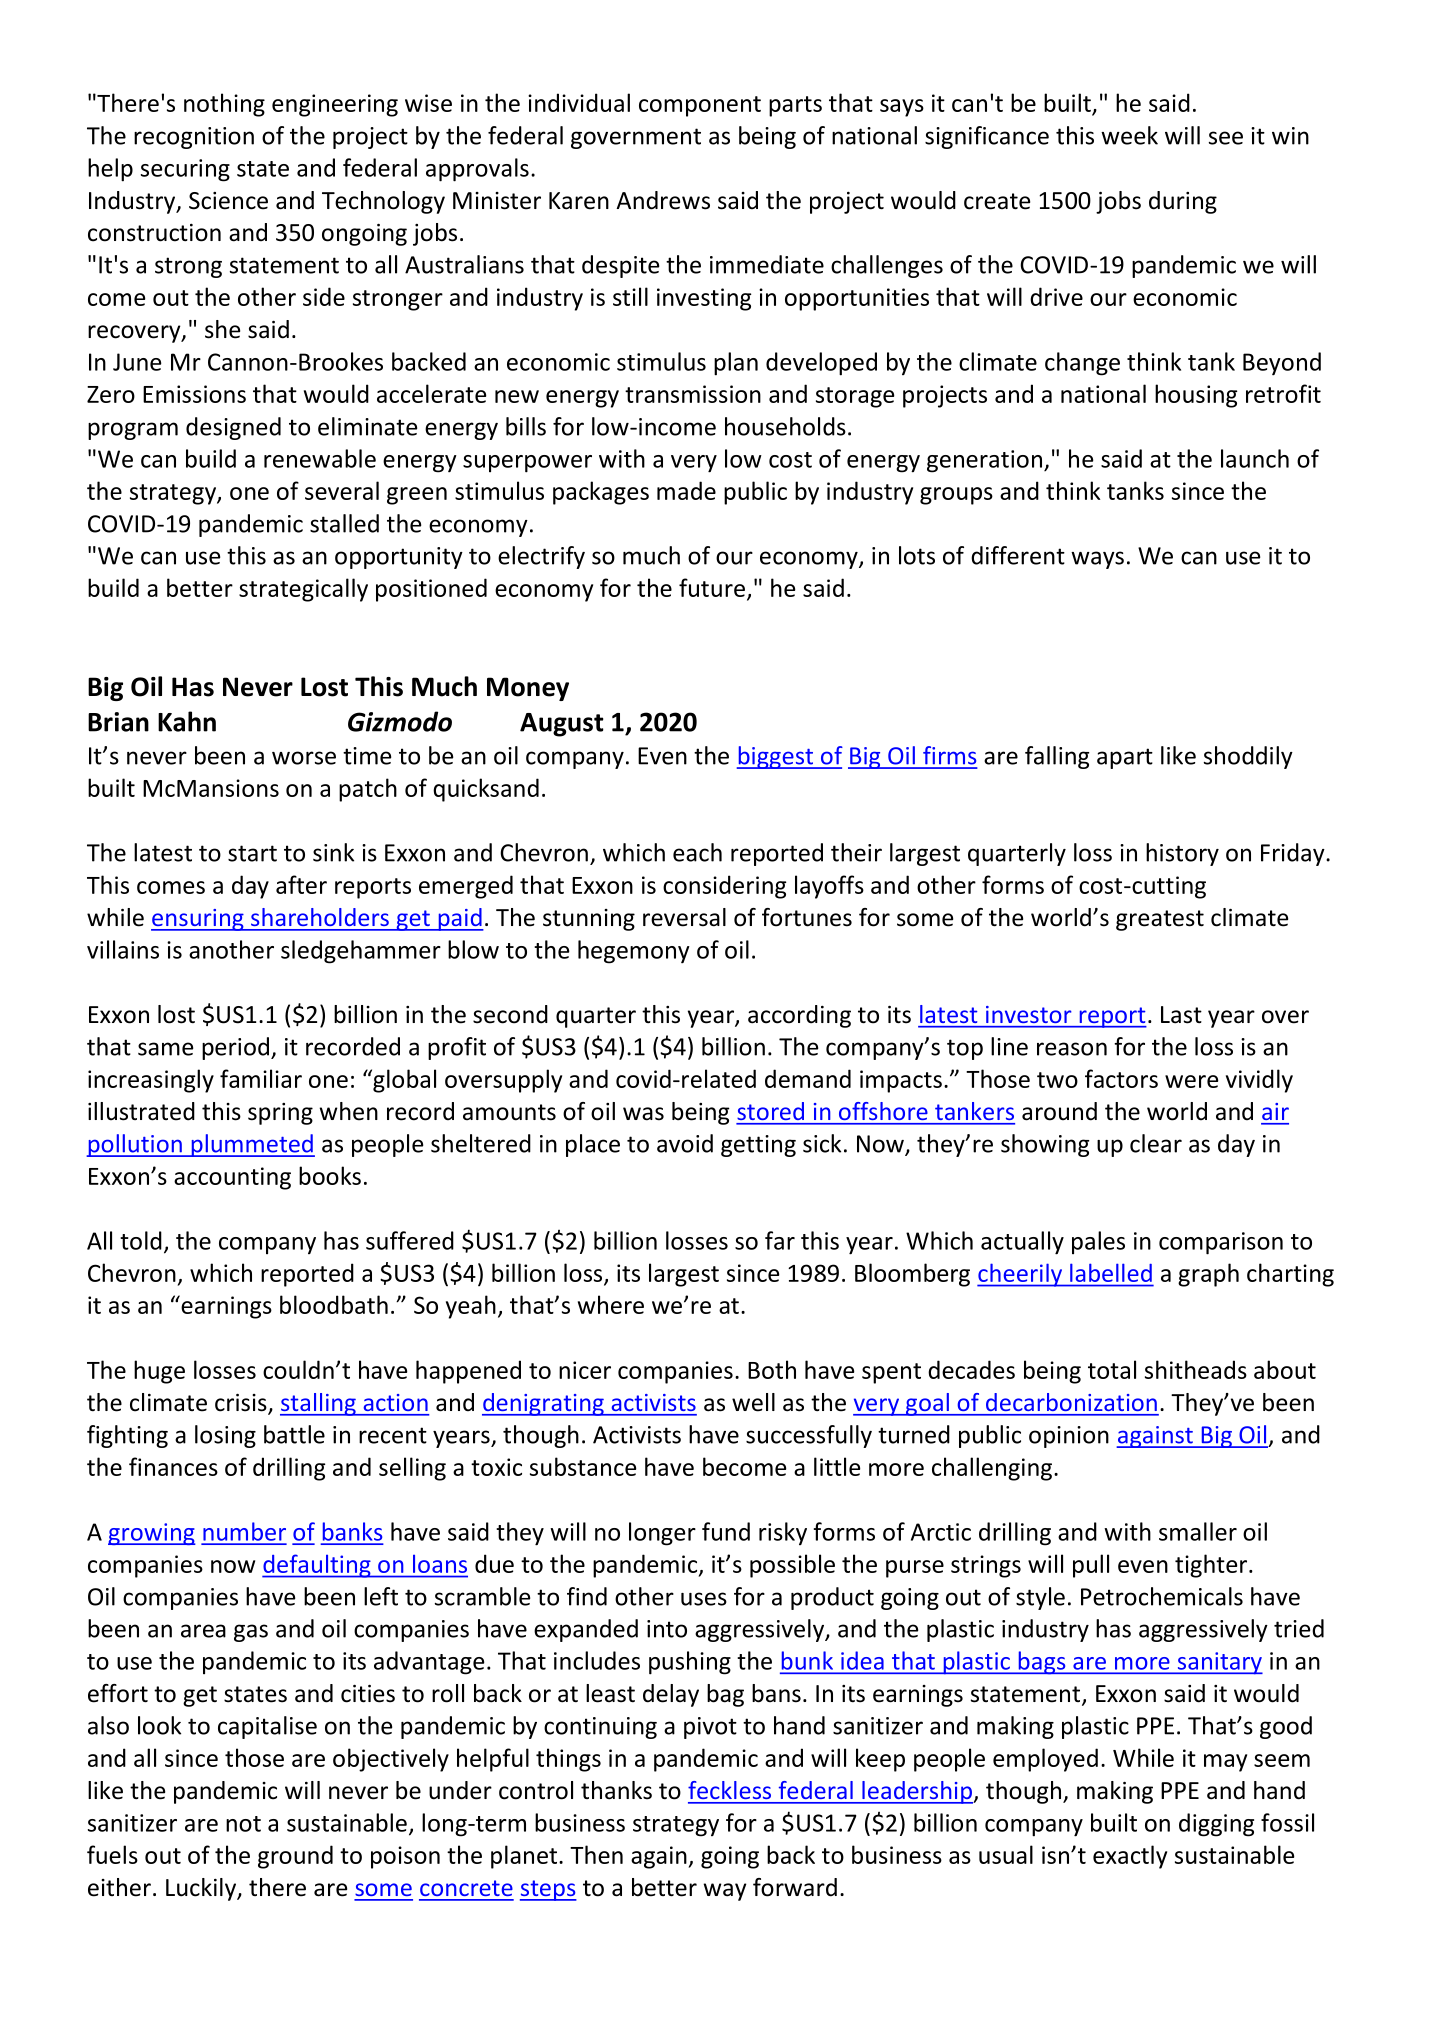 The image size is (1433, 2027). Describe the element at coordinates (1125, 758) in the screenshot. I see `apart` at that location.
